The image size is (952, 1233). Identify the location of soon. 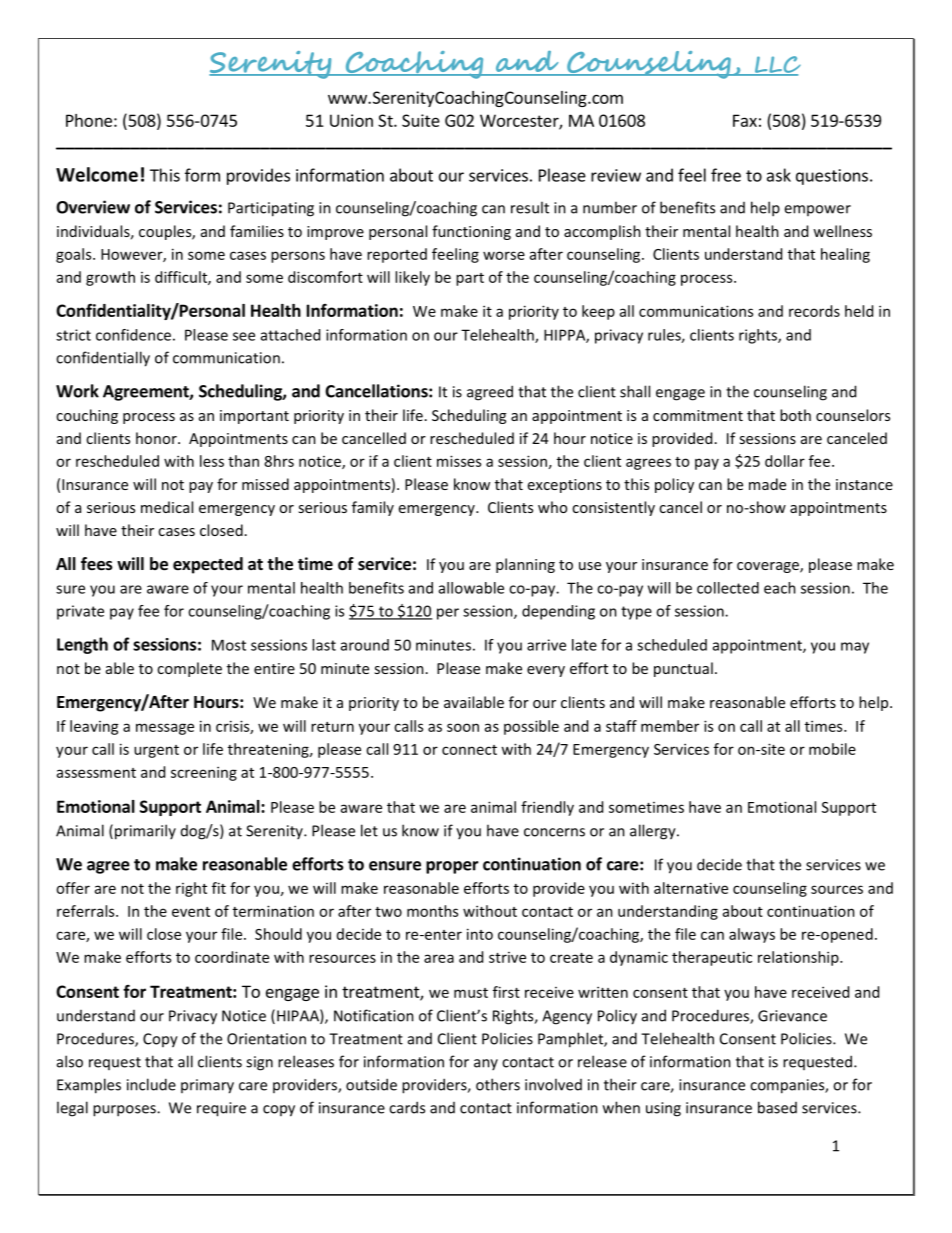
(463, 727).
